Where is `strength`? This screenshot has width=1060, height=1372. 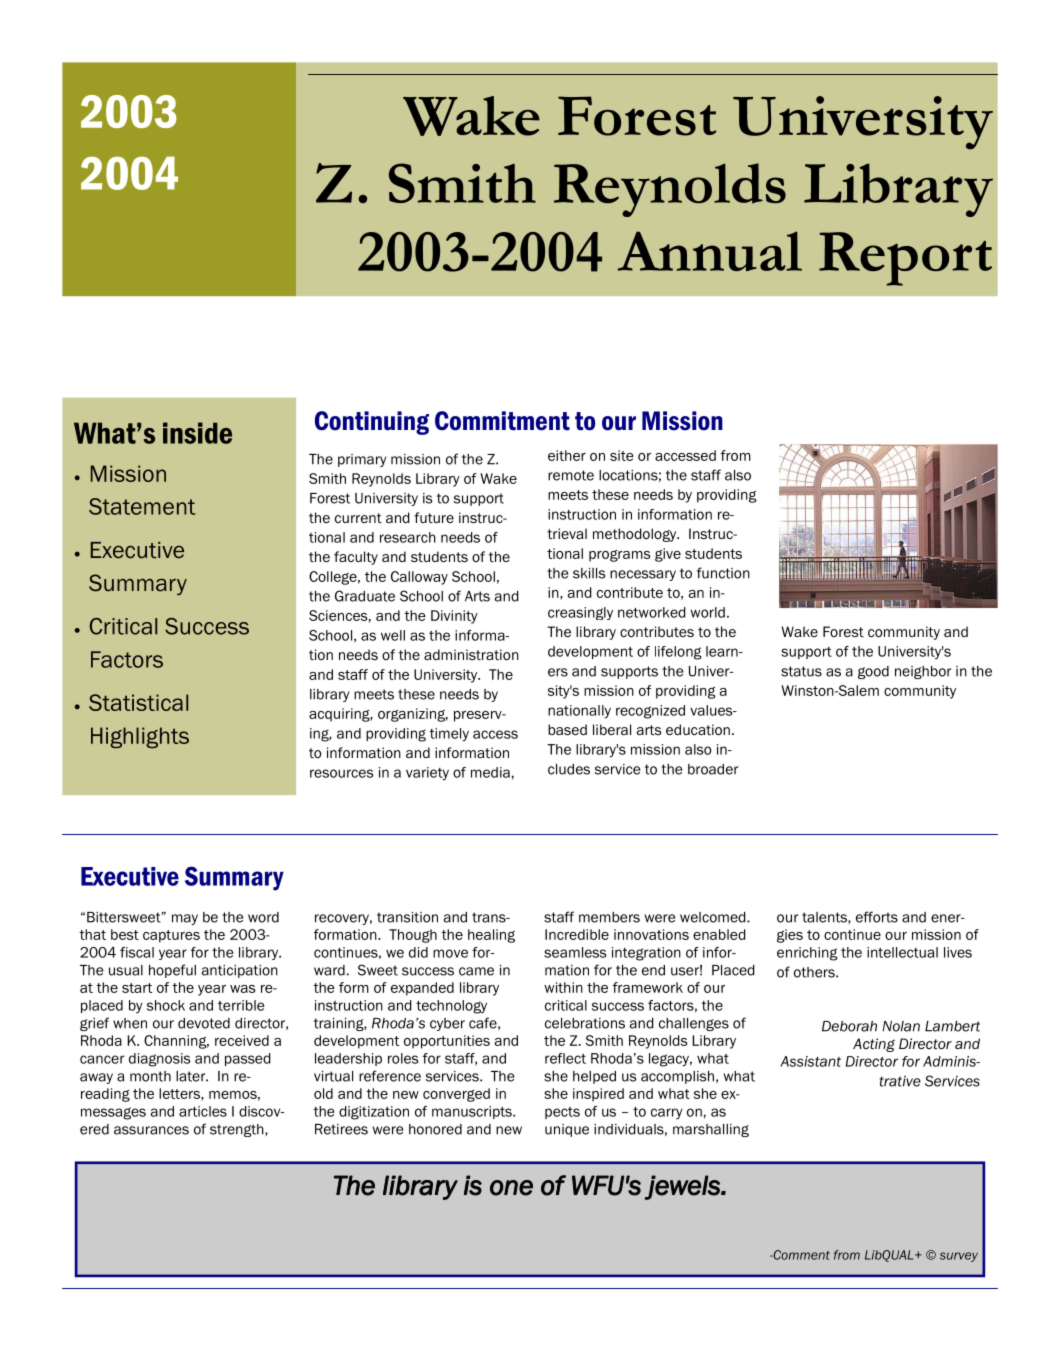
strength is located at coordinates (238, 1130).
